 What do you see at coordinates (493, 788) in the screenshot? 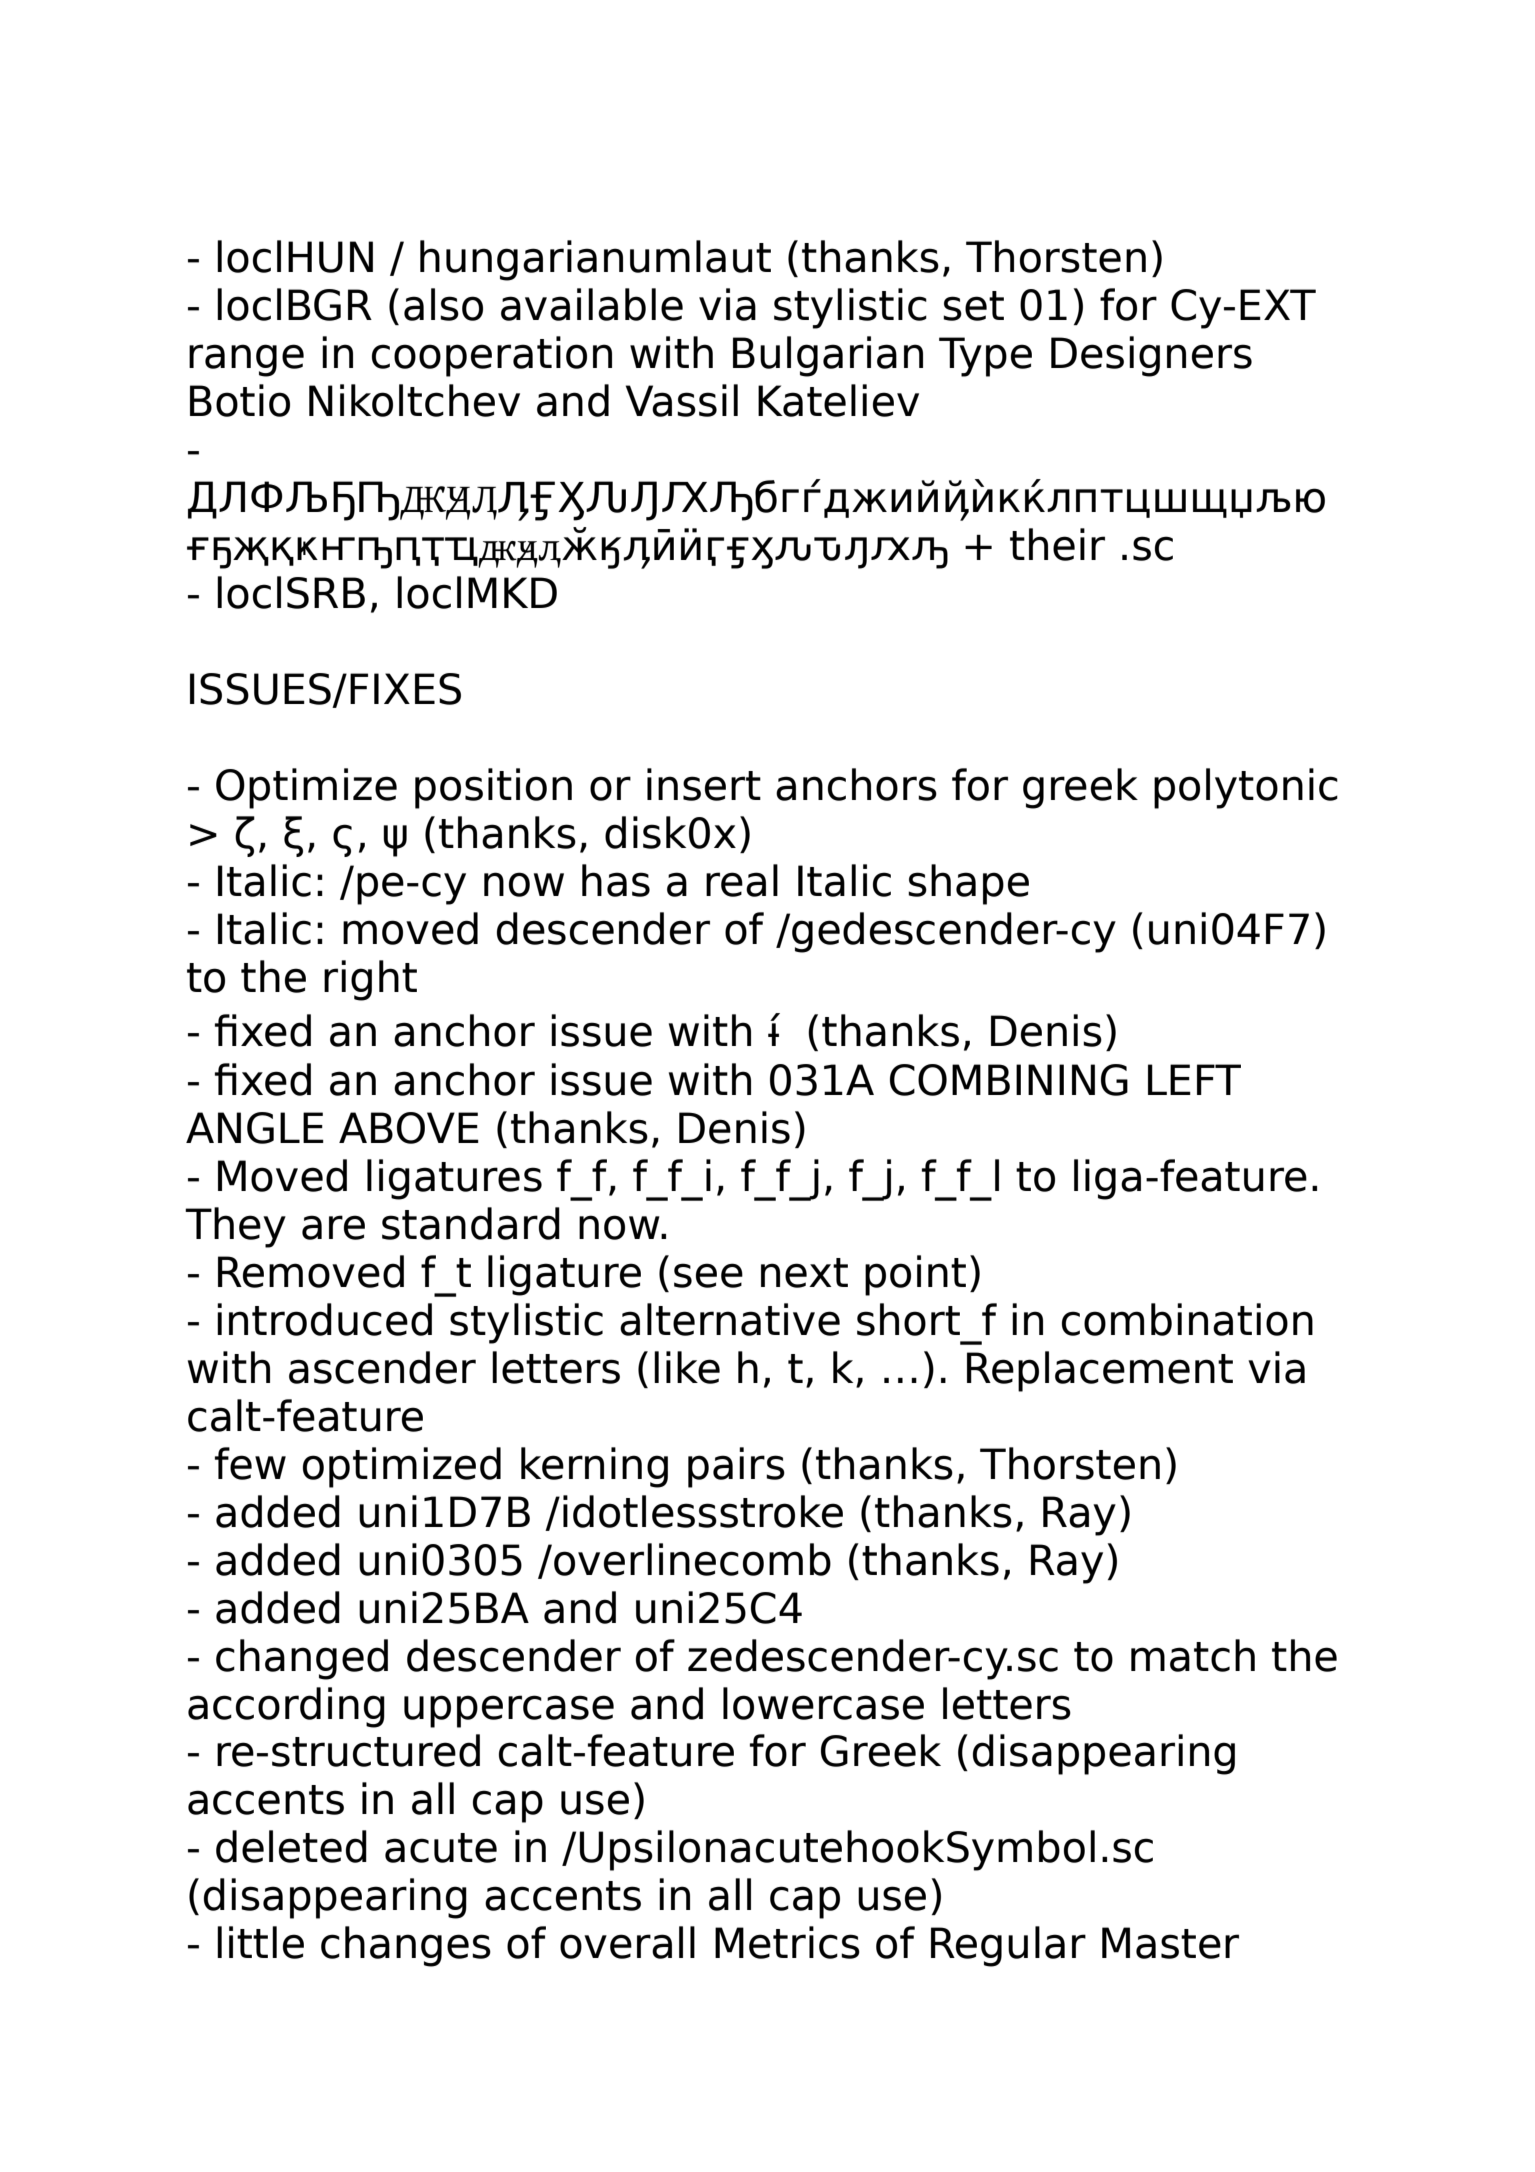
I see `position` at bounding box center [493, 788].
